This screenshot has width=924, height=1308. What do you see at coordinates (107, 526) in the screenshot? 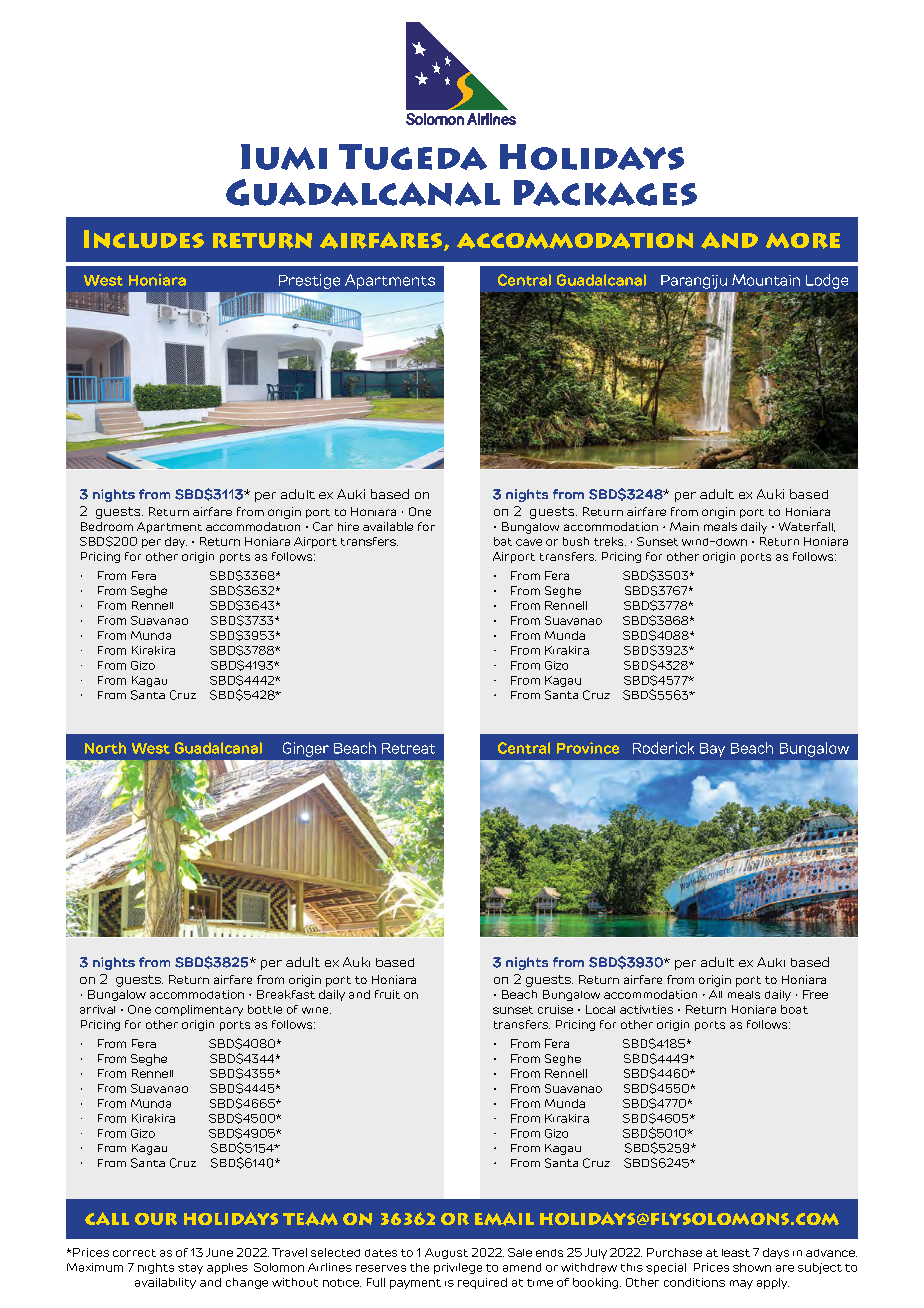
I see `Bedroom` at bounding box center [107, 526].
